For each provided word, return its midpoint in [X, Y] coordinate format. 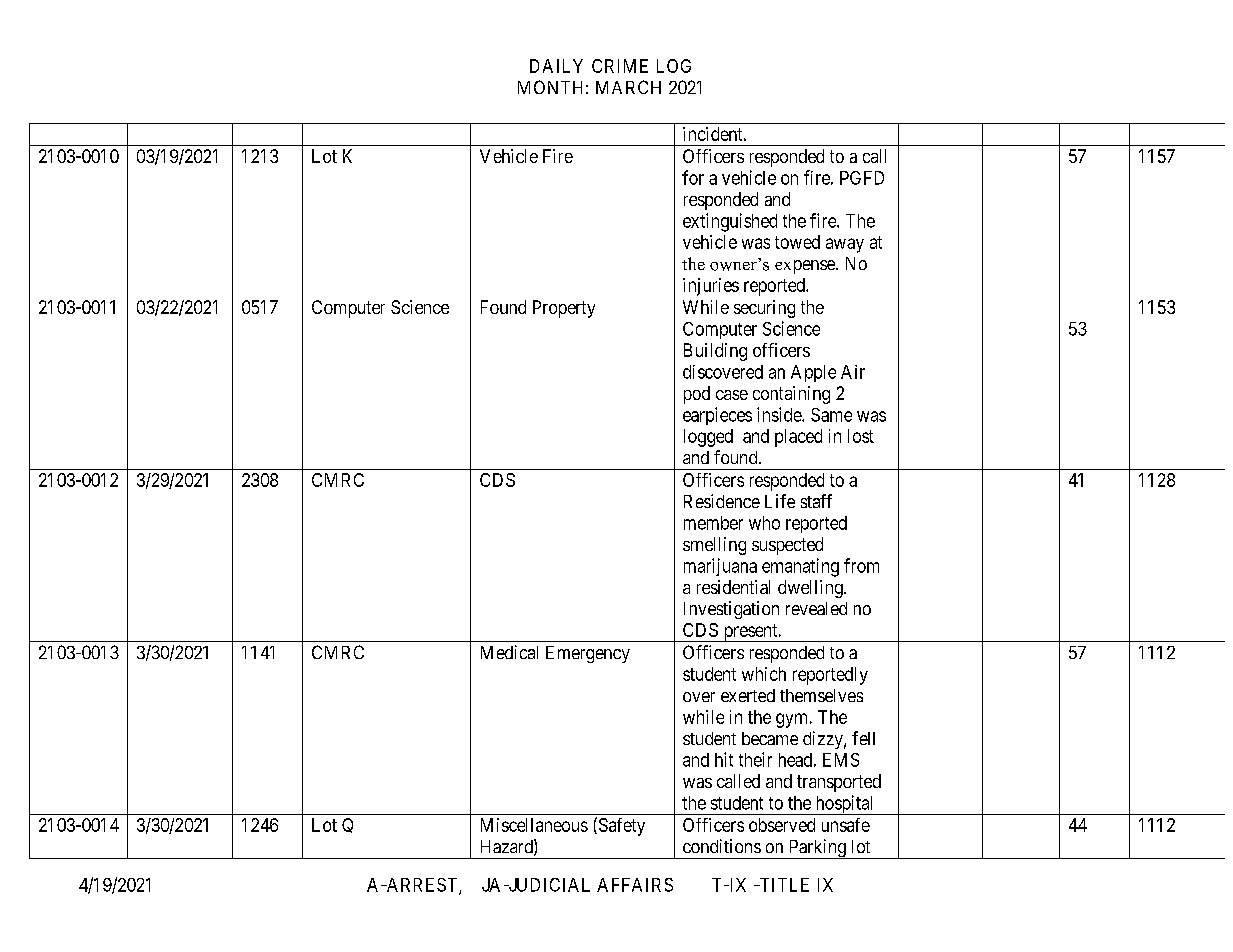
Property [564, 309]
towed [797, 242]
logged [708, 438]
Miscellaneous [534, 825]
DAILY [556, 66]
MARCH [628, 87]
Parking [817, 849]
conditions [722, 846]
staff [816, 501]
